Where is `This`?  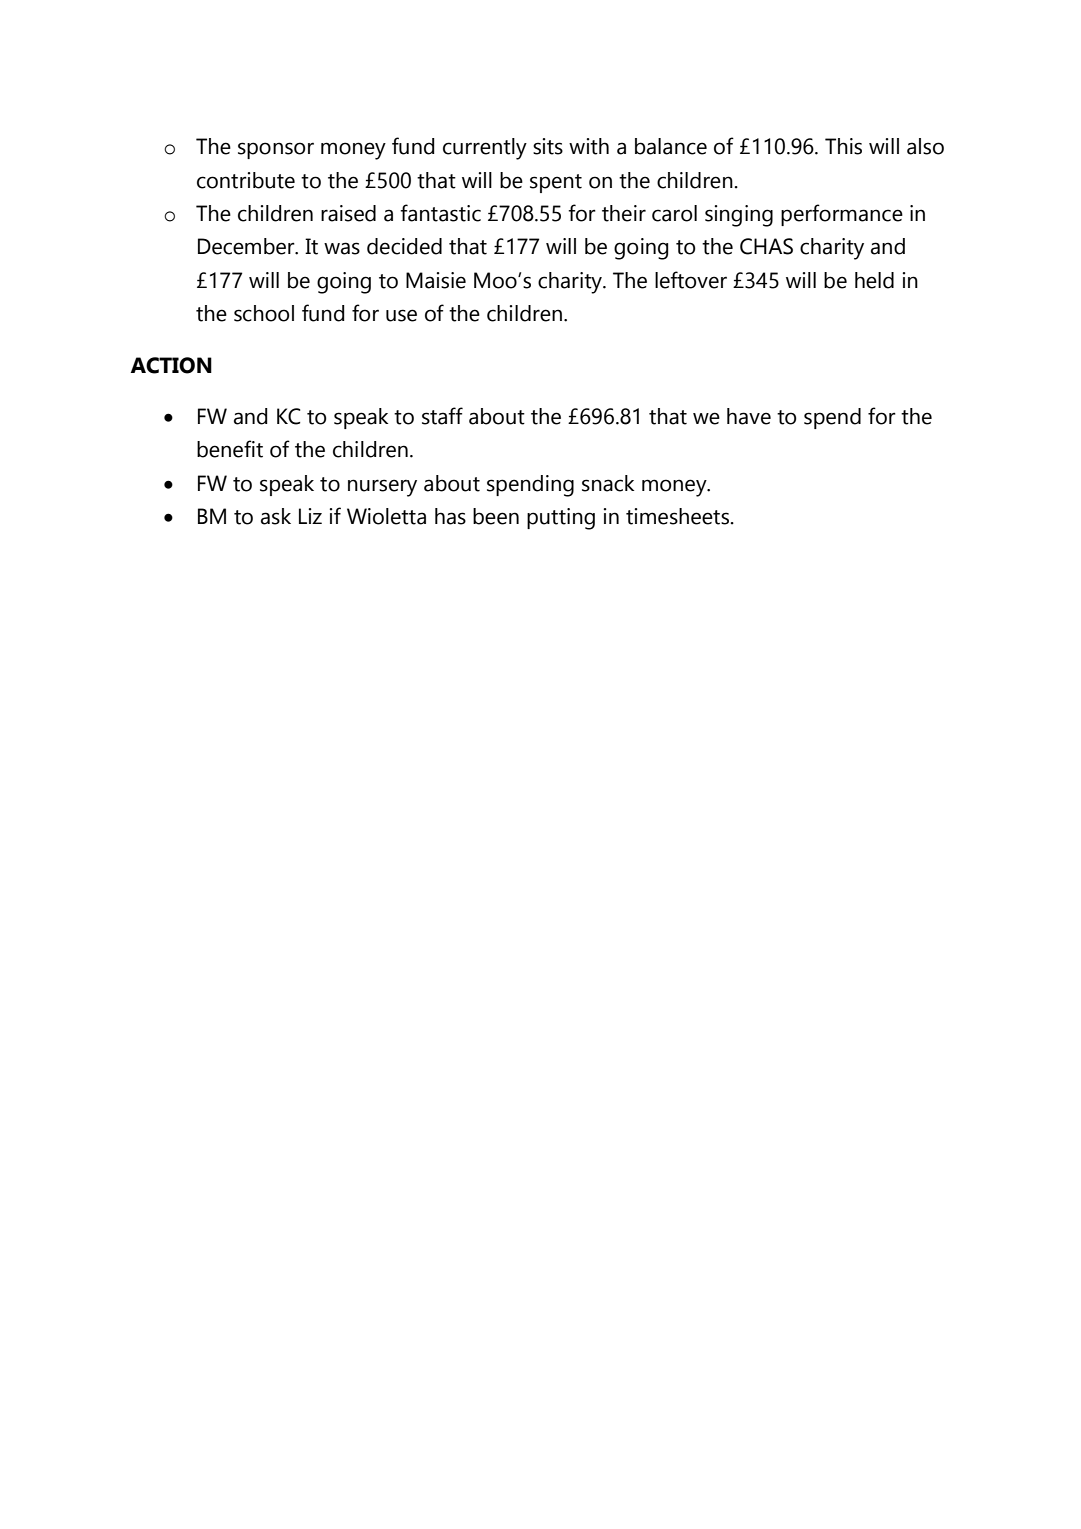 This is located at coordinates (843, 146).
